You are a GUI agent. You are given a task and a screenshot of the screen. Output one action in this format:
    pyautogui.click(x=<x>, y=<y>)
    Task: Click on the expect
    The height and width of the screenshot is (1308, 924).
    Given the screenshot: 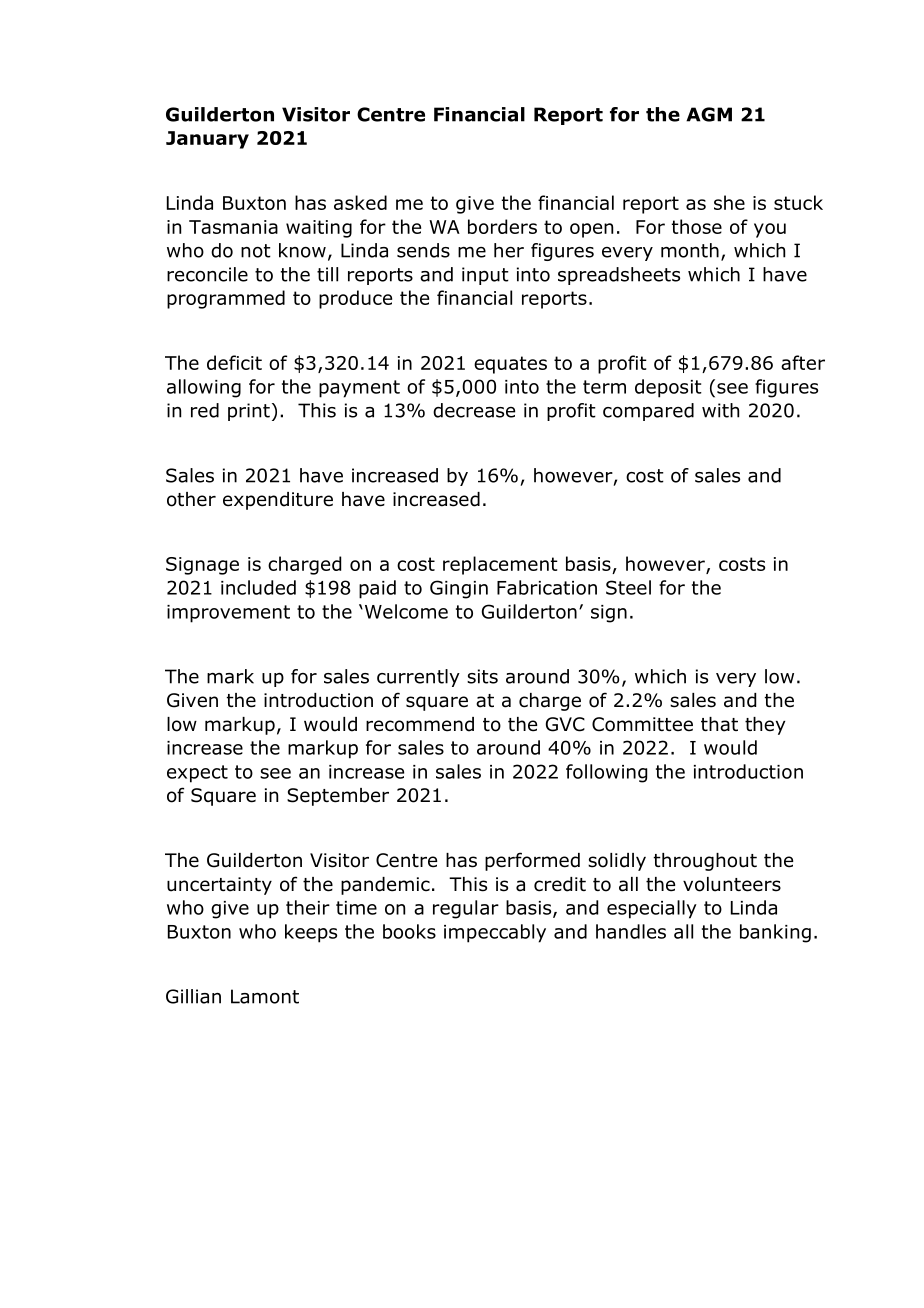 What is the action you would take?
    pyautogui.click(x=197, y=774)
